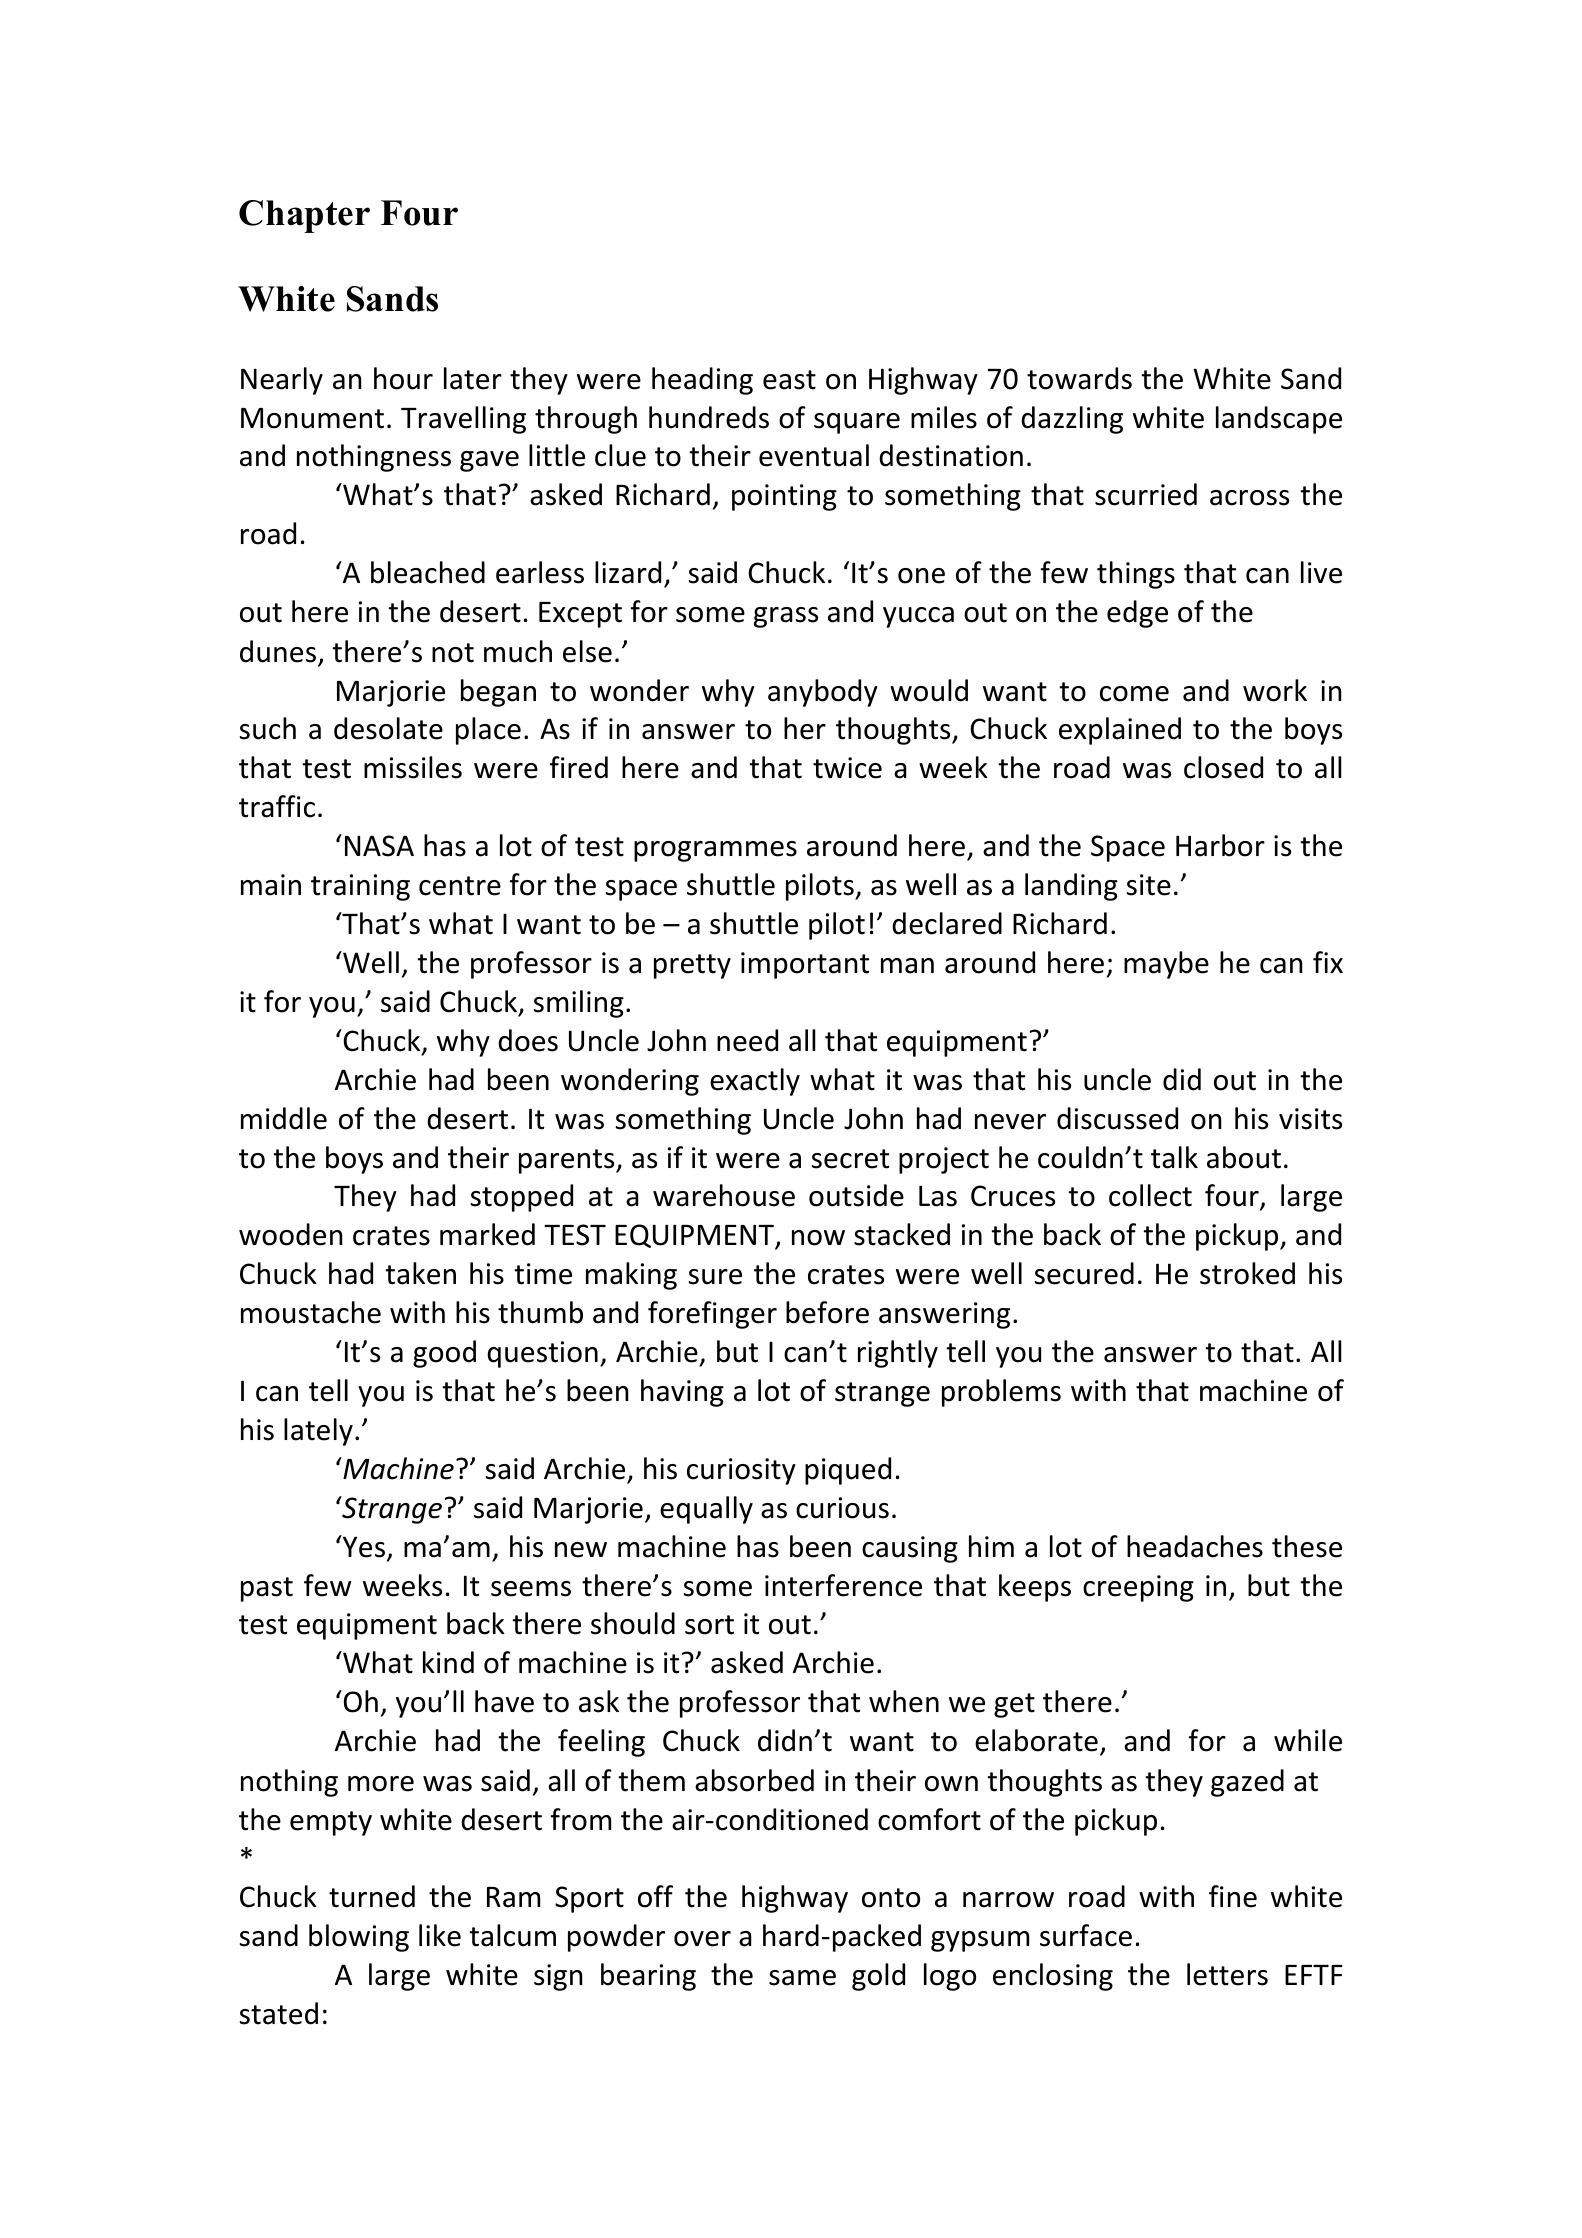 Image resolution: width=1582 pixels, height=2238 pixels. What do you see at coordinates (823, 693) in the page?
I see `anybody` at bounding box center [823, 693].
